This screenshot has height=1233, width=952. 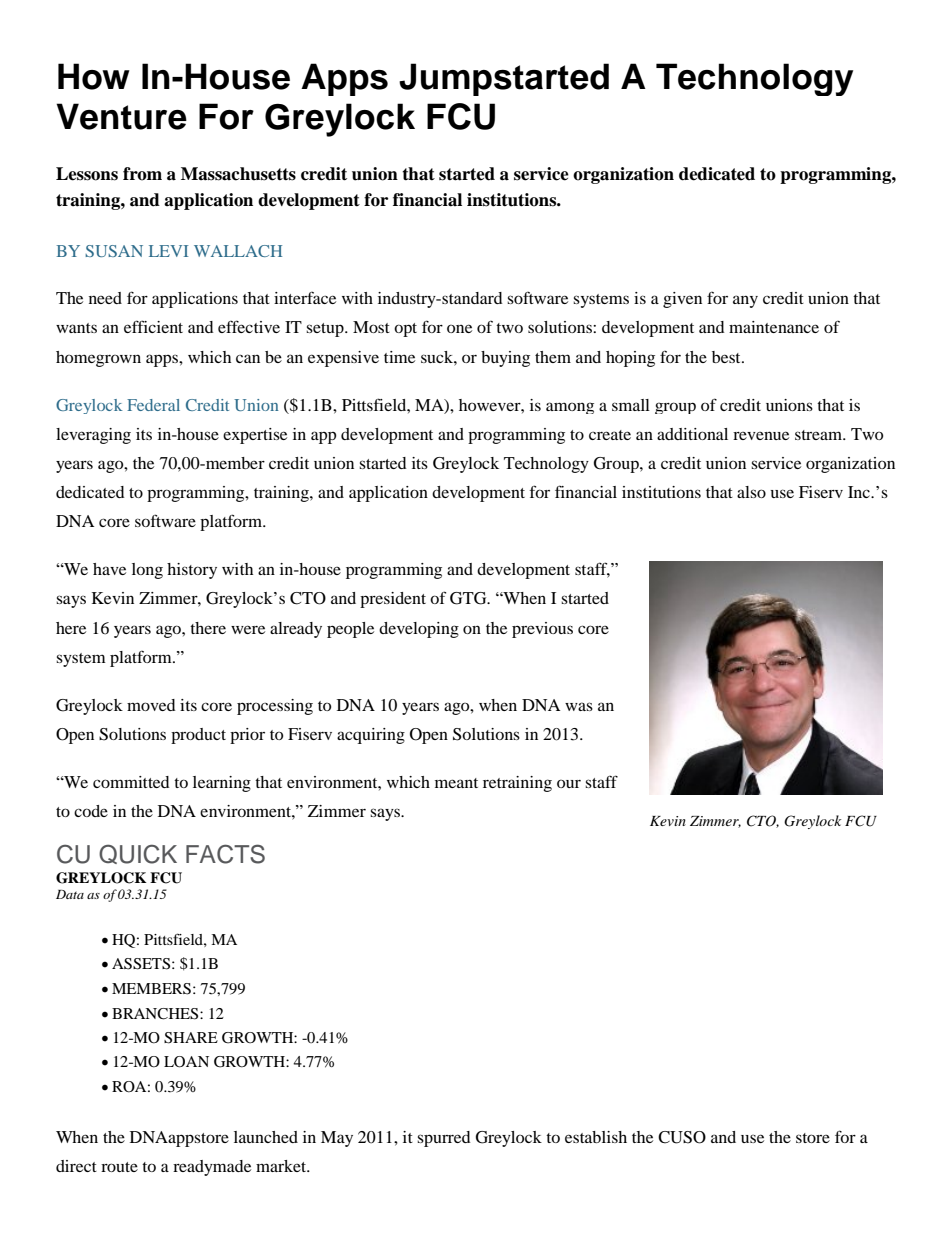 I want to click on were, so click(x=248, y=629).
